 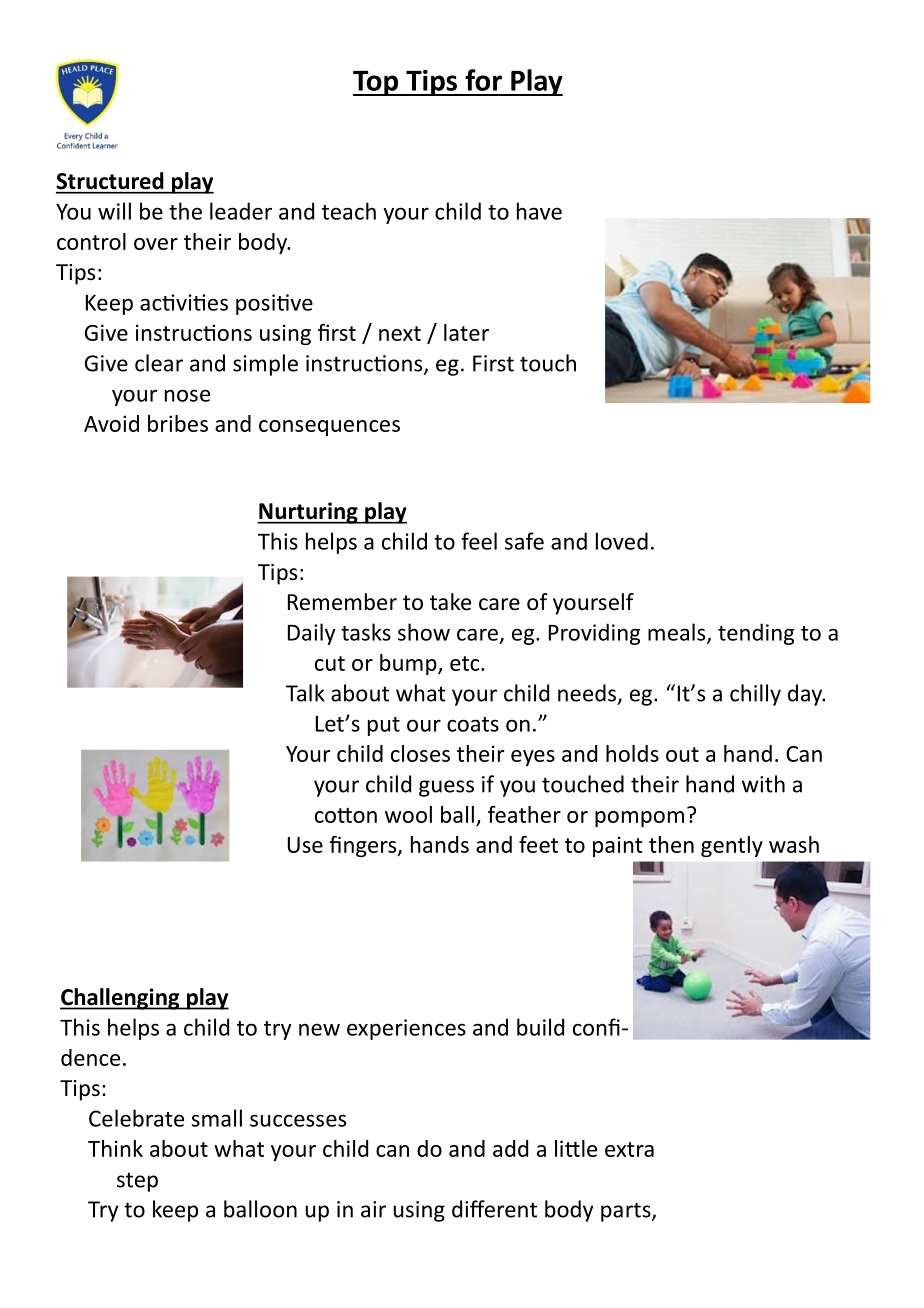 I want to click on Challenging, so click(x=121, y=999).
